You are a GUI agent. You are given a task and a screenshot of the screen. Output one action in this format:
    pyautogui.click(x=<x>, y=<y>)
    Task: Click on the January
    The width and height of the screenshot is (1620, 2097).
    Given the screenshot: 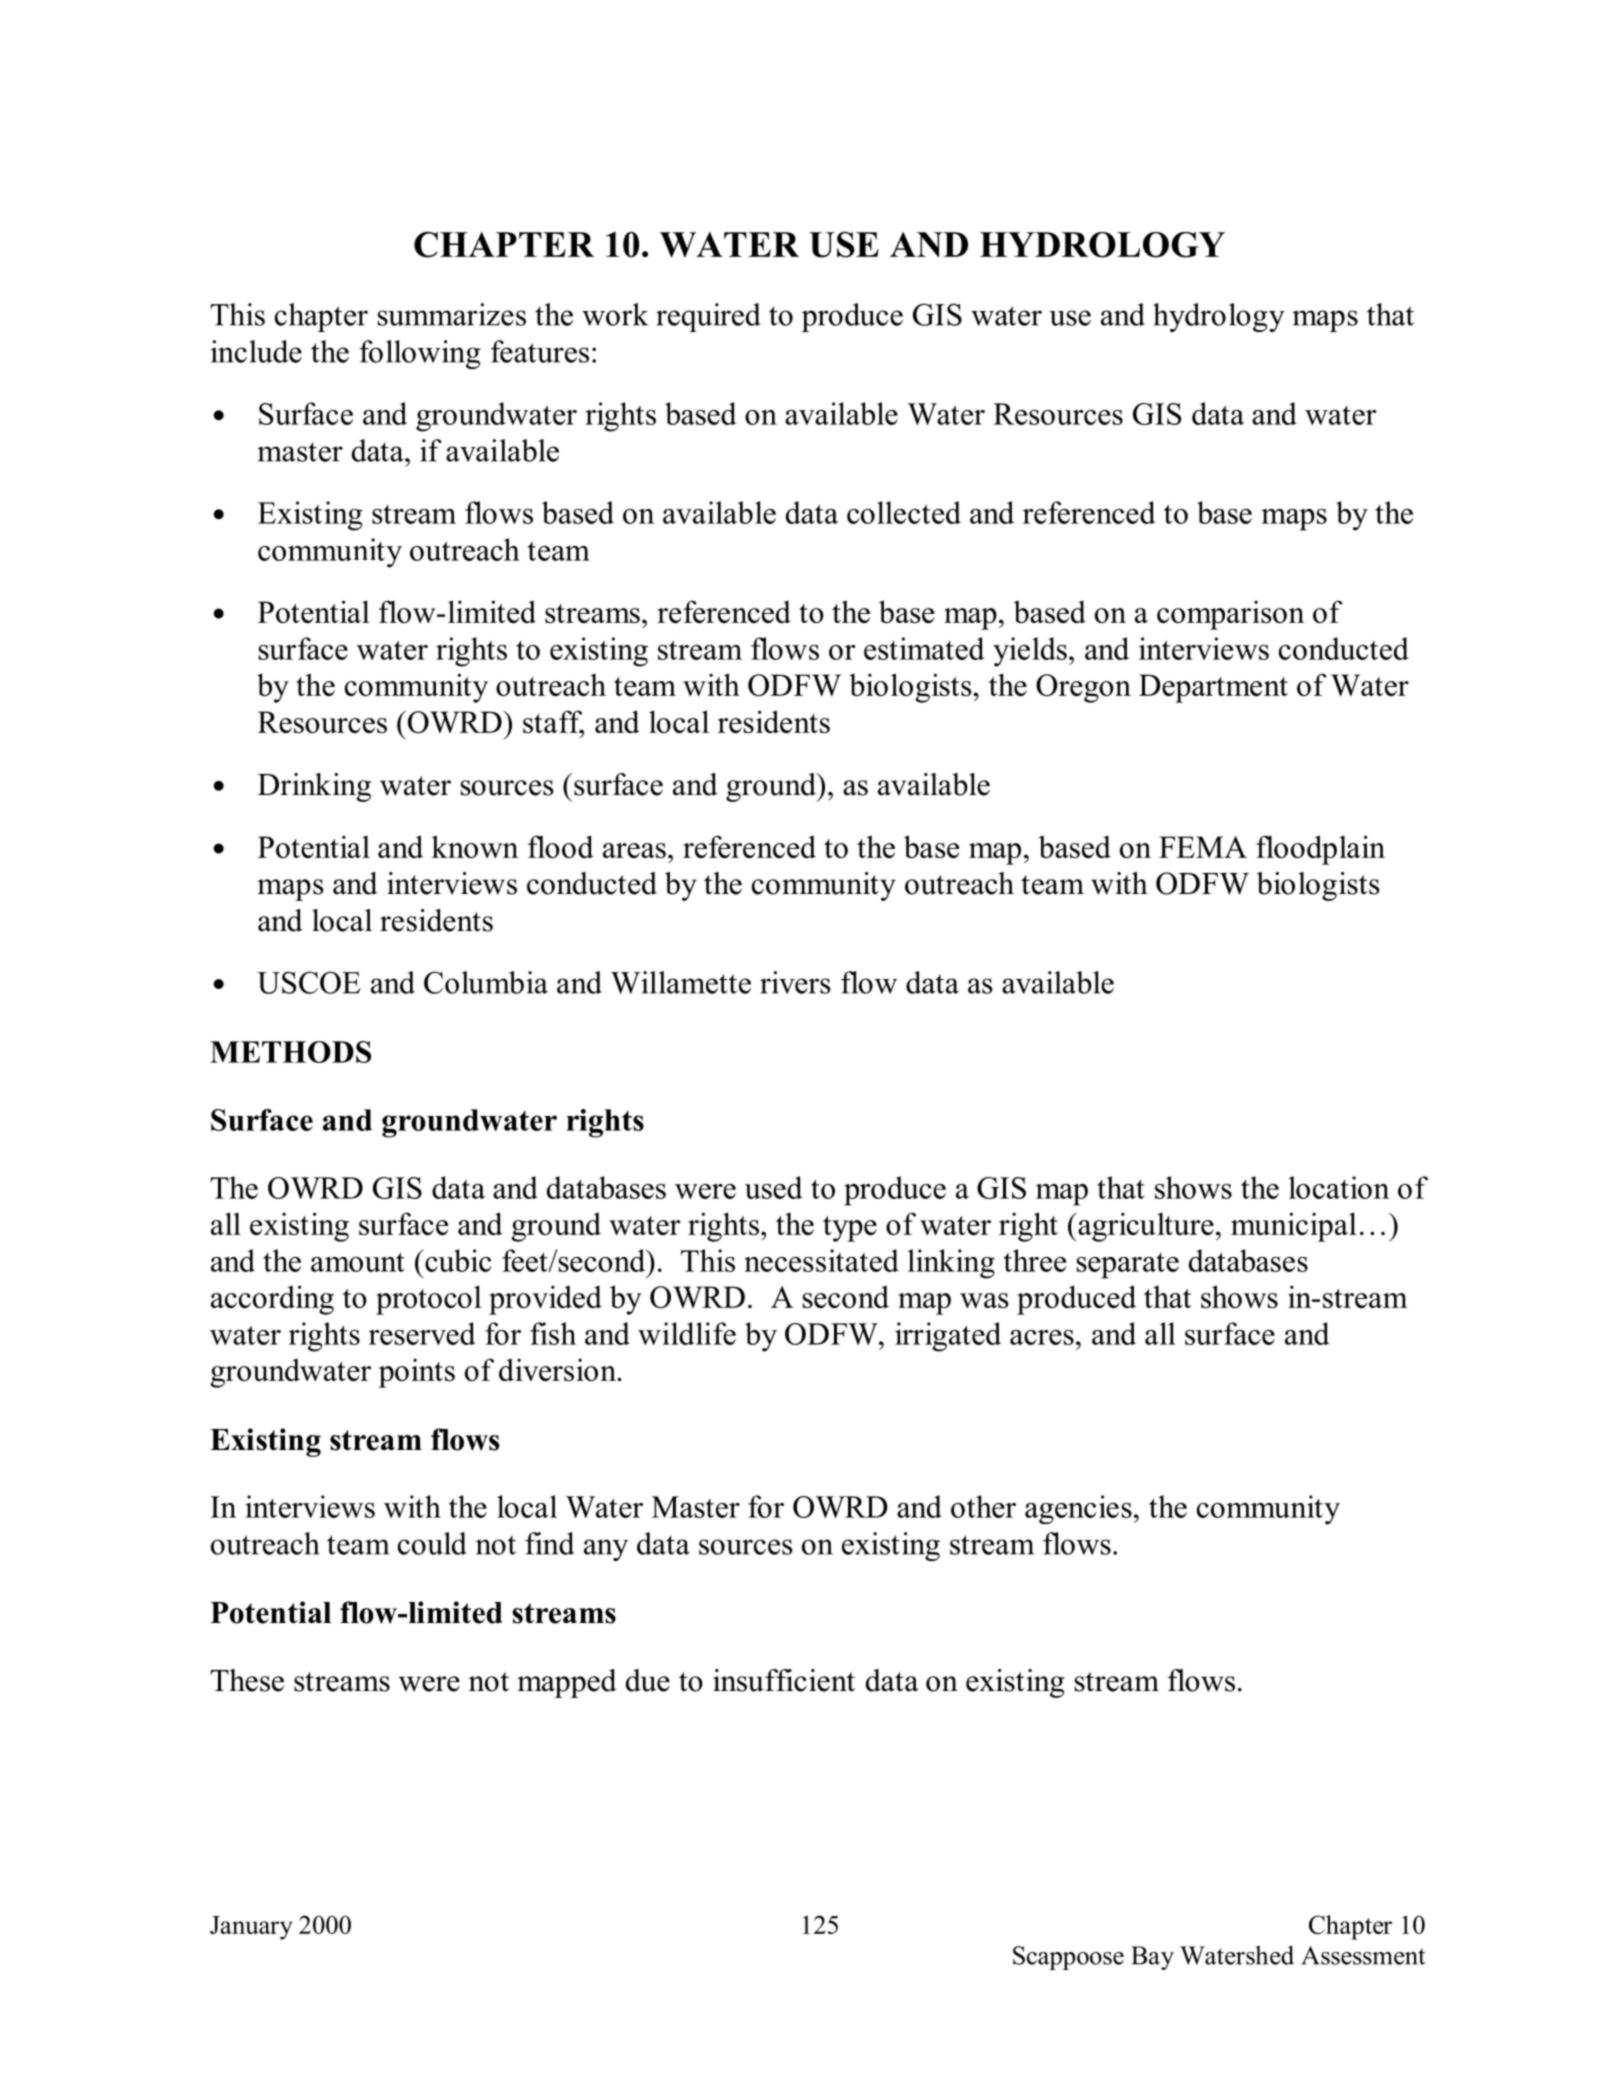 What is the action you would take?
    pyautogui.click(x=251, y=1928)
